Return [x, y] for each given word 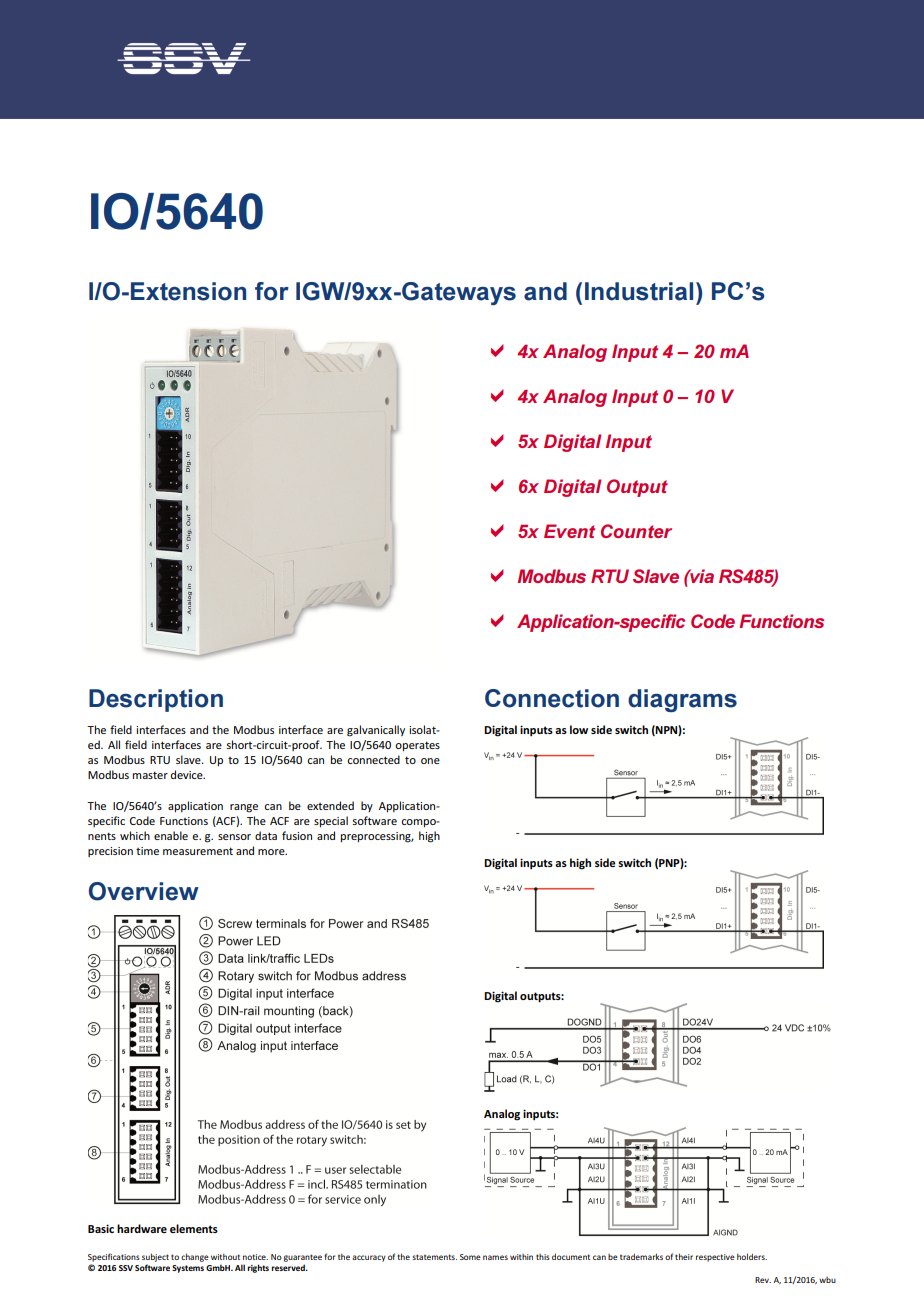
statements [434, 1257]
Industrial [639, 291]
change [195, 1257]
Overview [144, 891]
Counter [636, 531]
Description [156, 700]
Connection [552, 698]
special [331, 821]
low [579, 729]
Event [569, 531]
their [684, 1256]
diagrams [682, 700]
